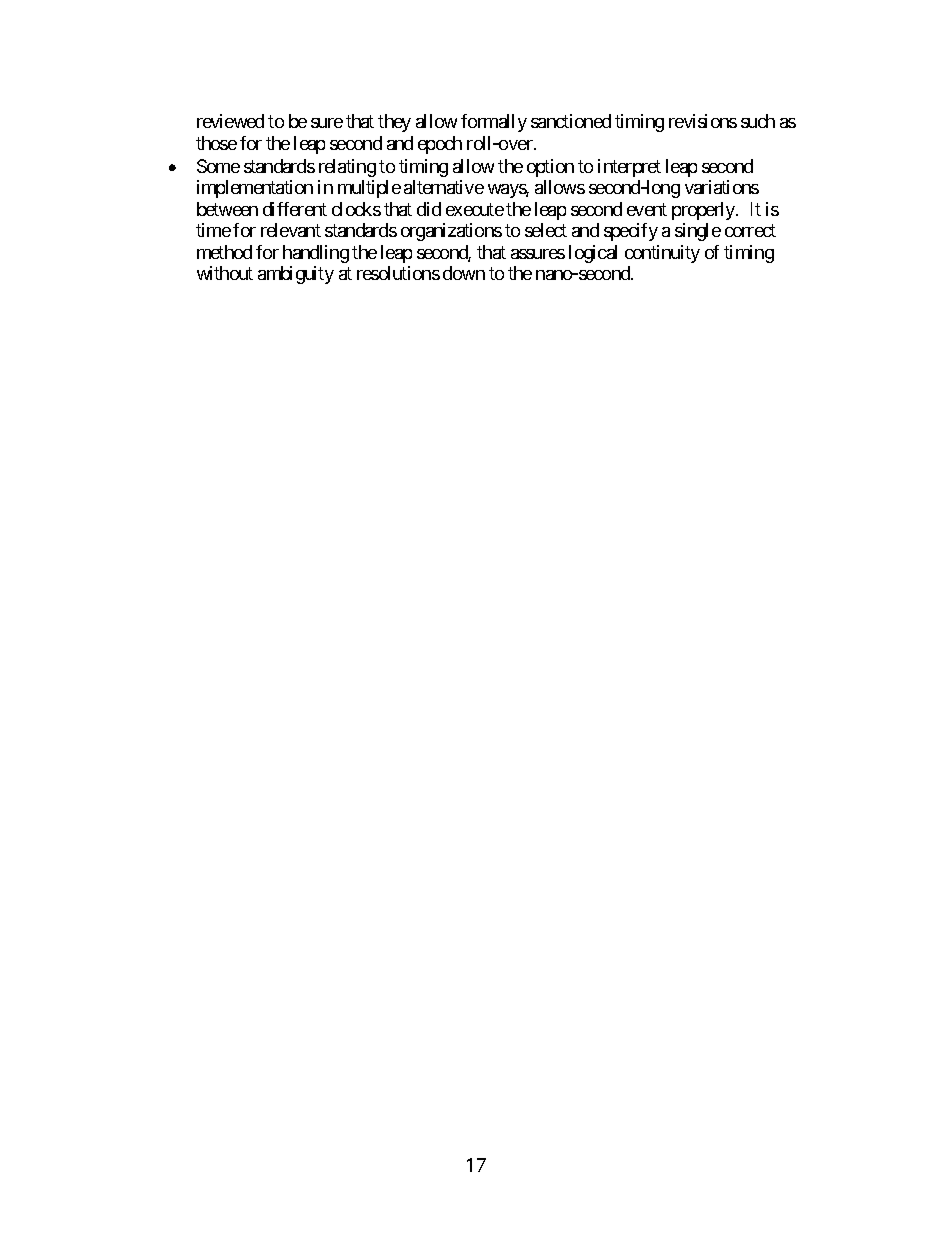  What do you see at coordinates (662, 254) in the page?
I see `continuity` at bounding box center [662, 254].
